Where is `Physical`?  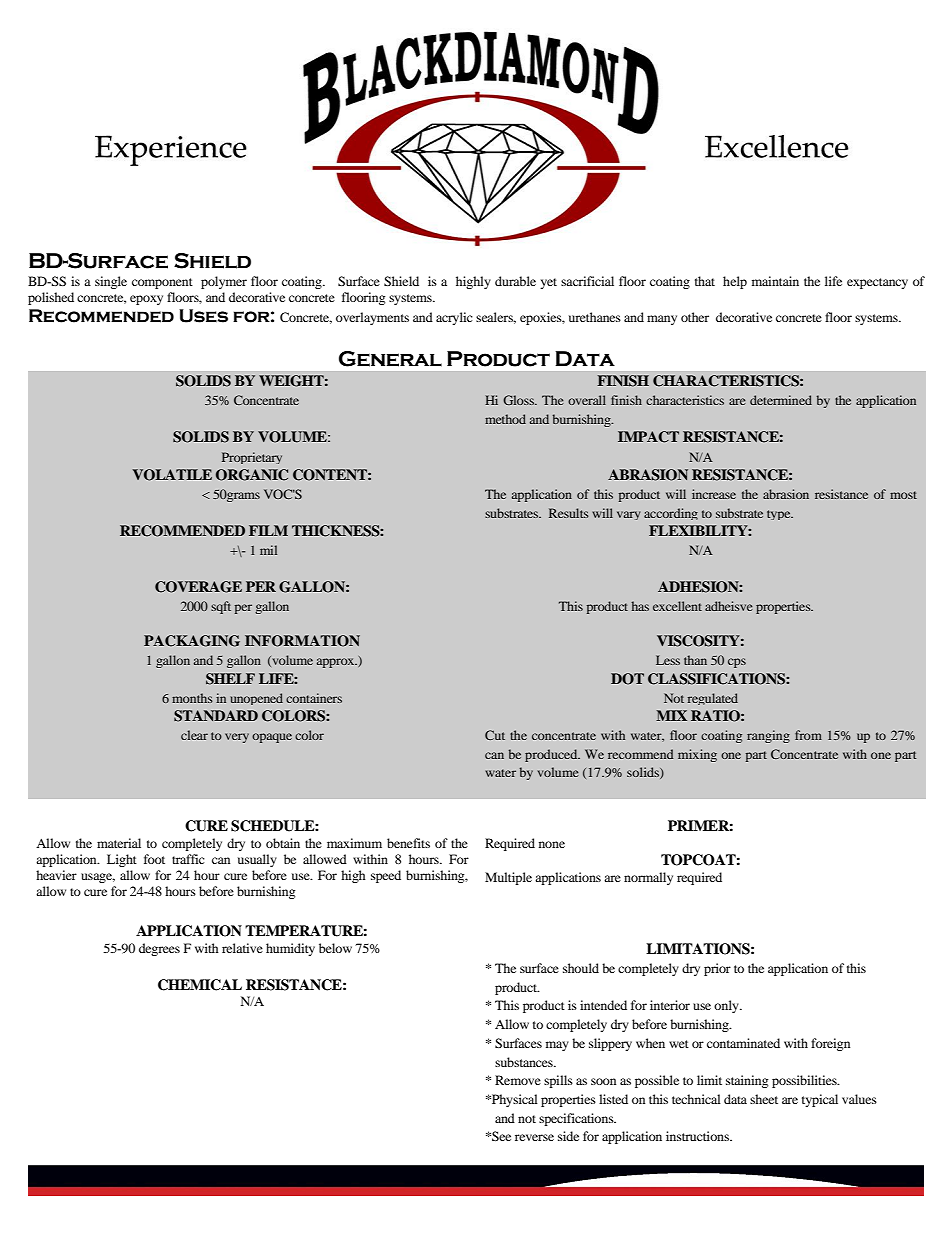
Physical is located at coordinates (514, 1100).
